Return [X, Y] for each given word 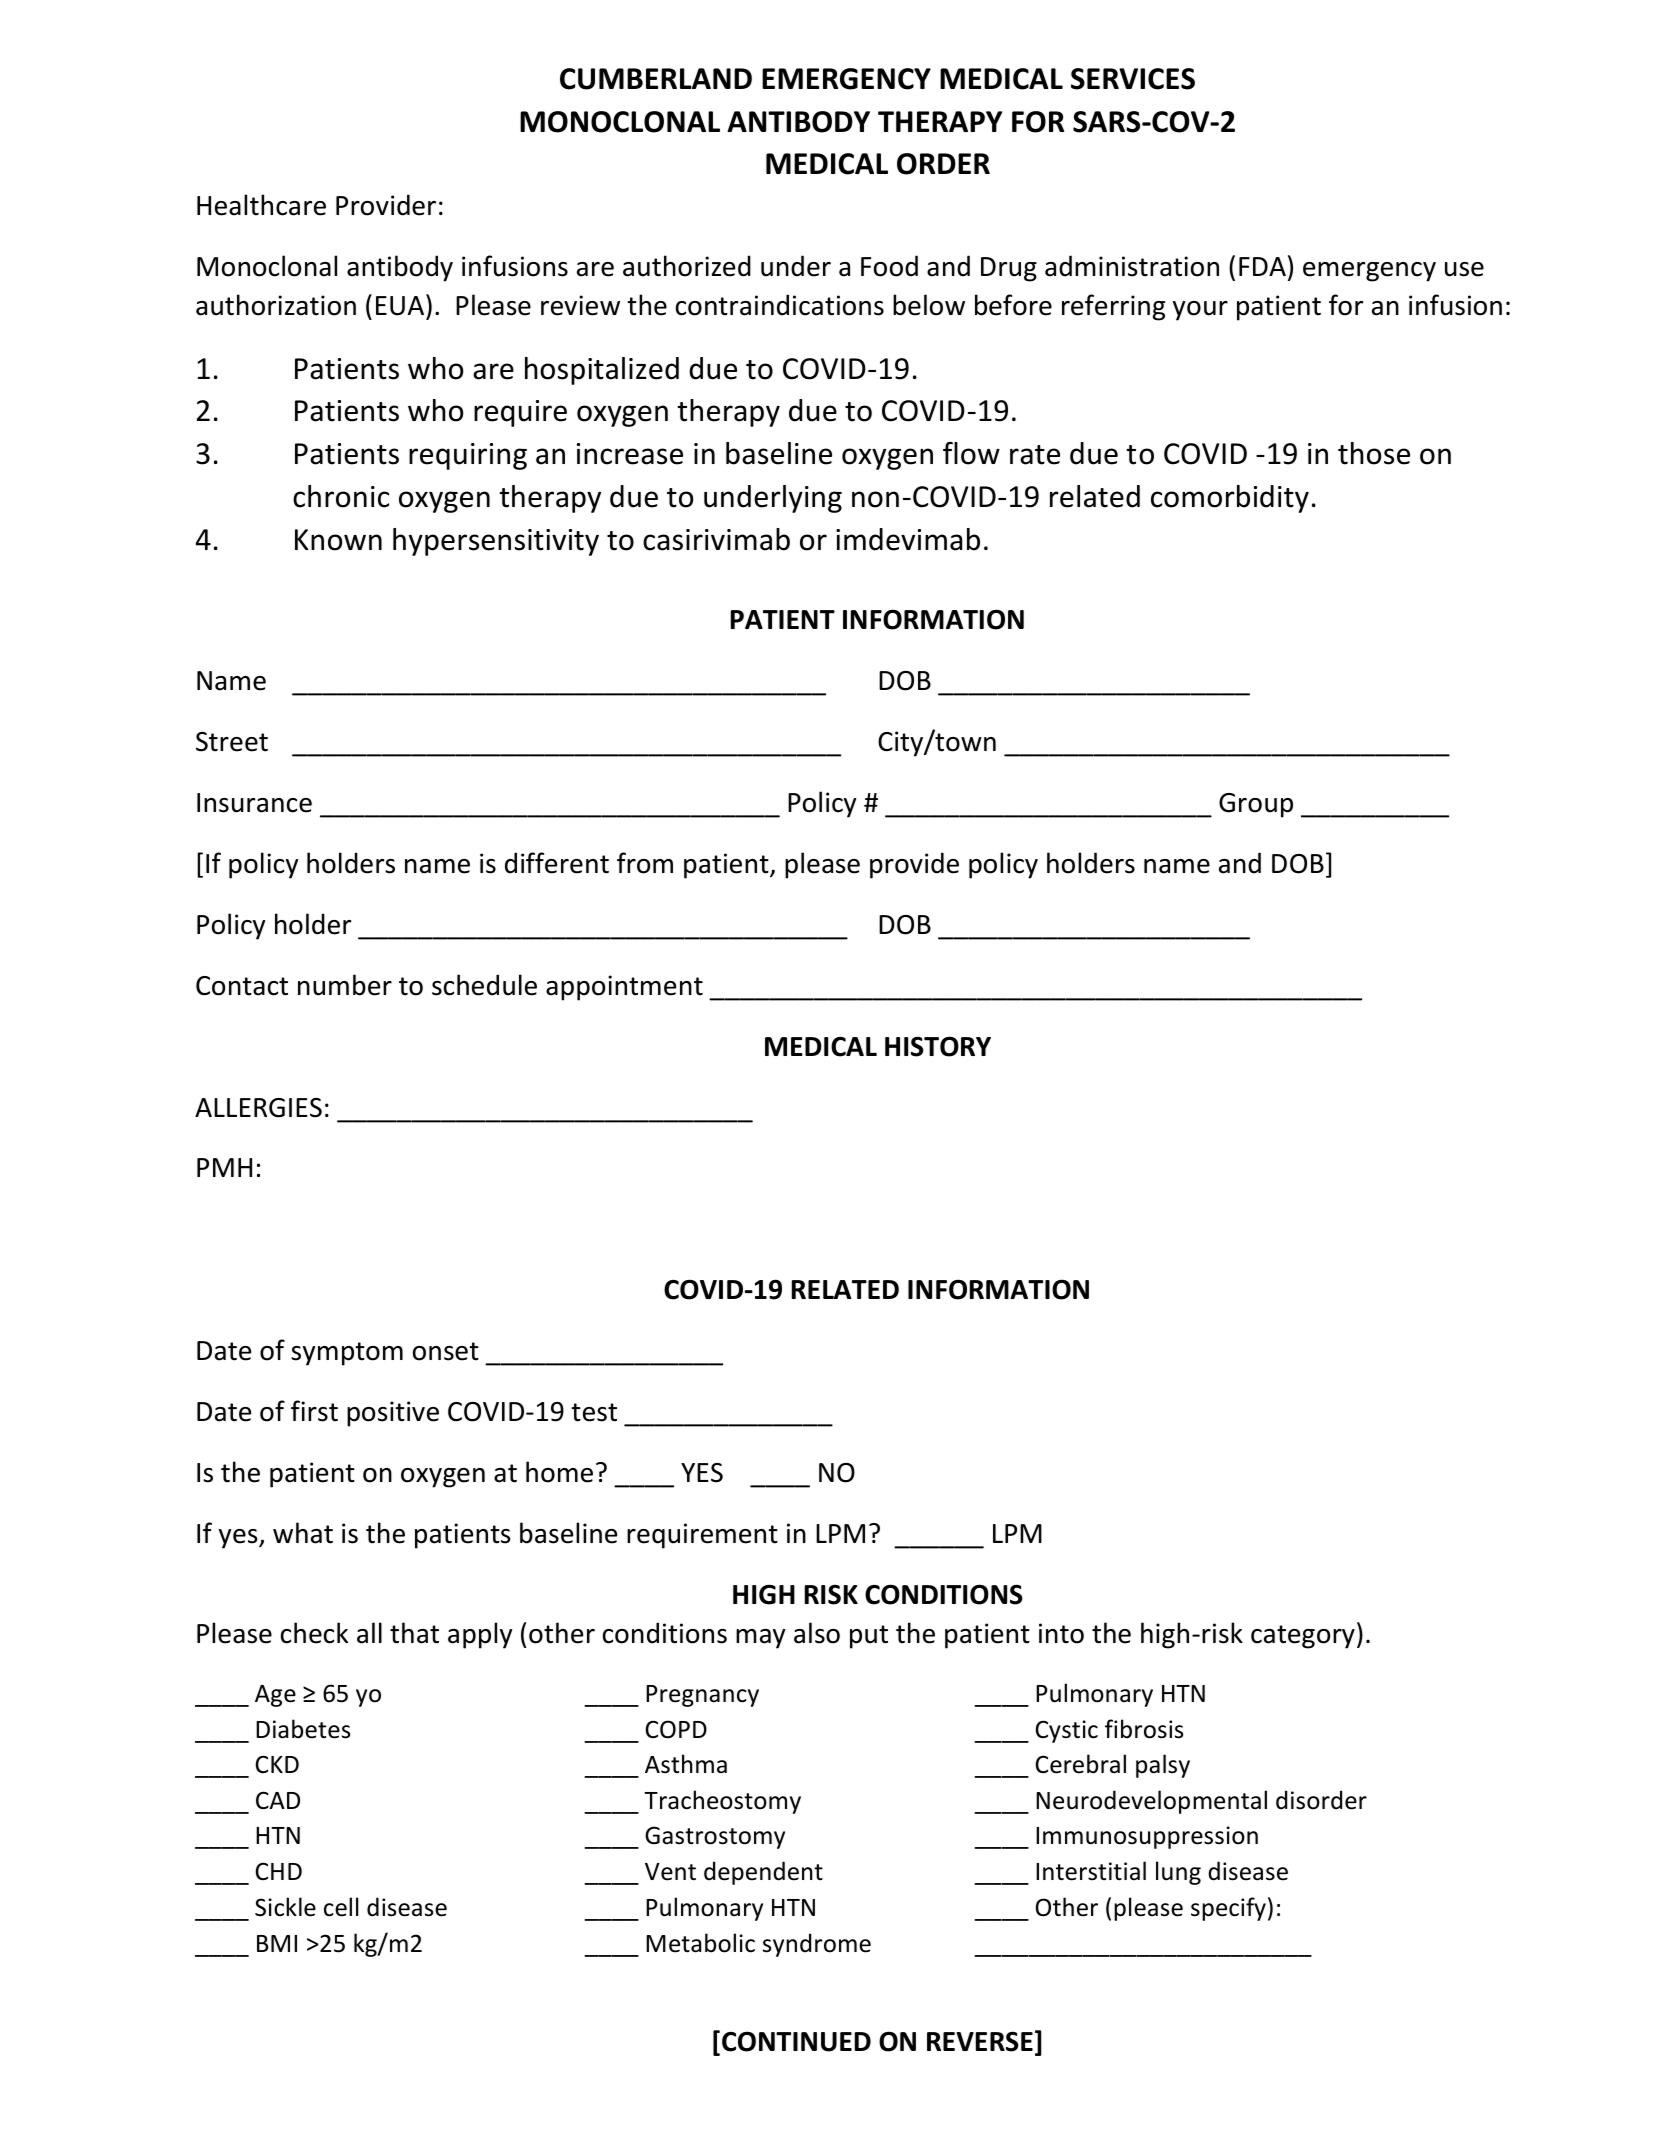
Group [1256, 805]
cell [341, 1907]
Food [889, 266]
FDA [1262, 266]
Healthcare [261, 205]
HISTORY [938, 1046]
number [345, 985]
